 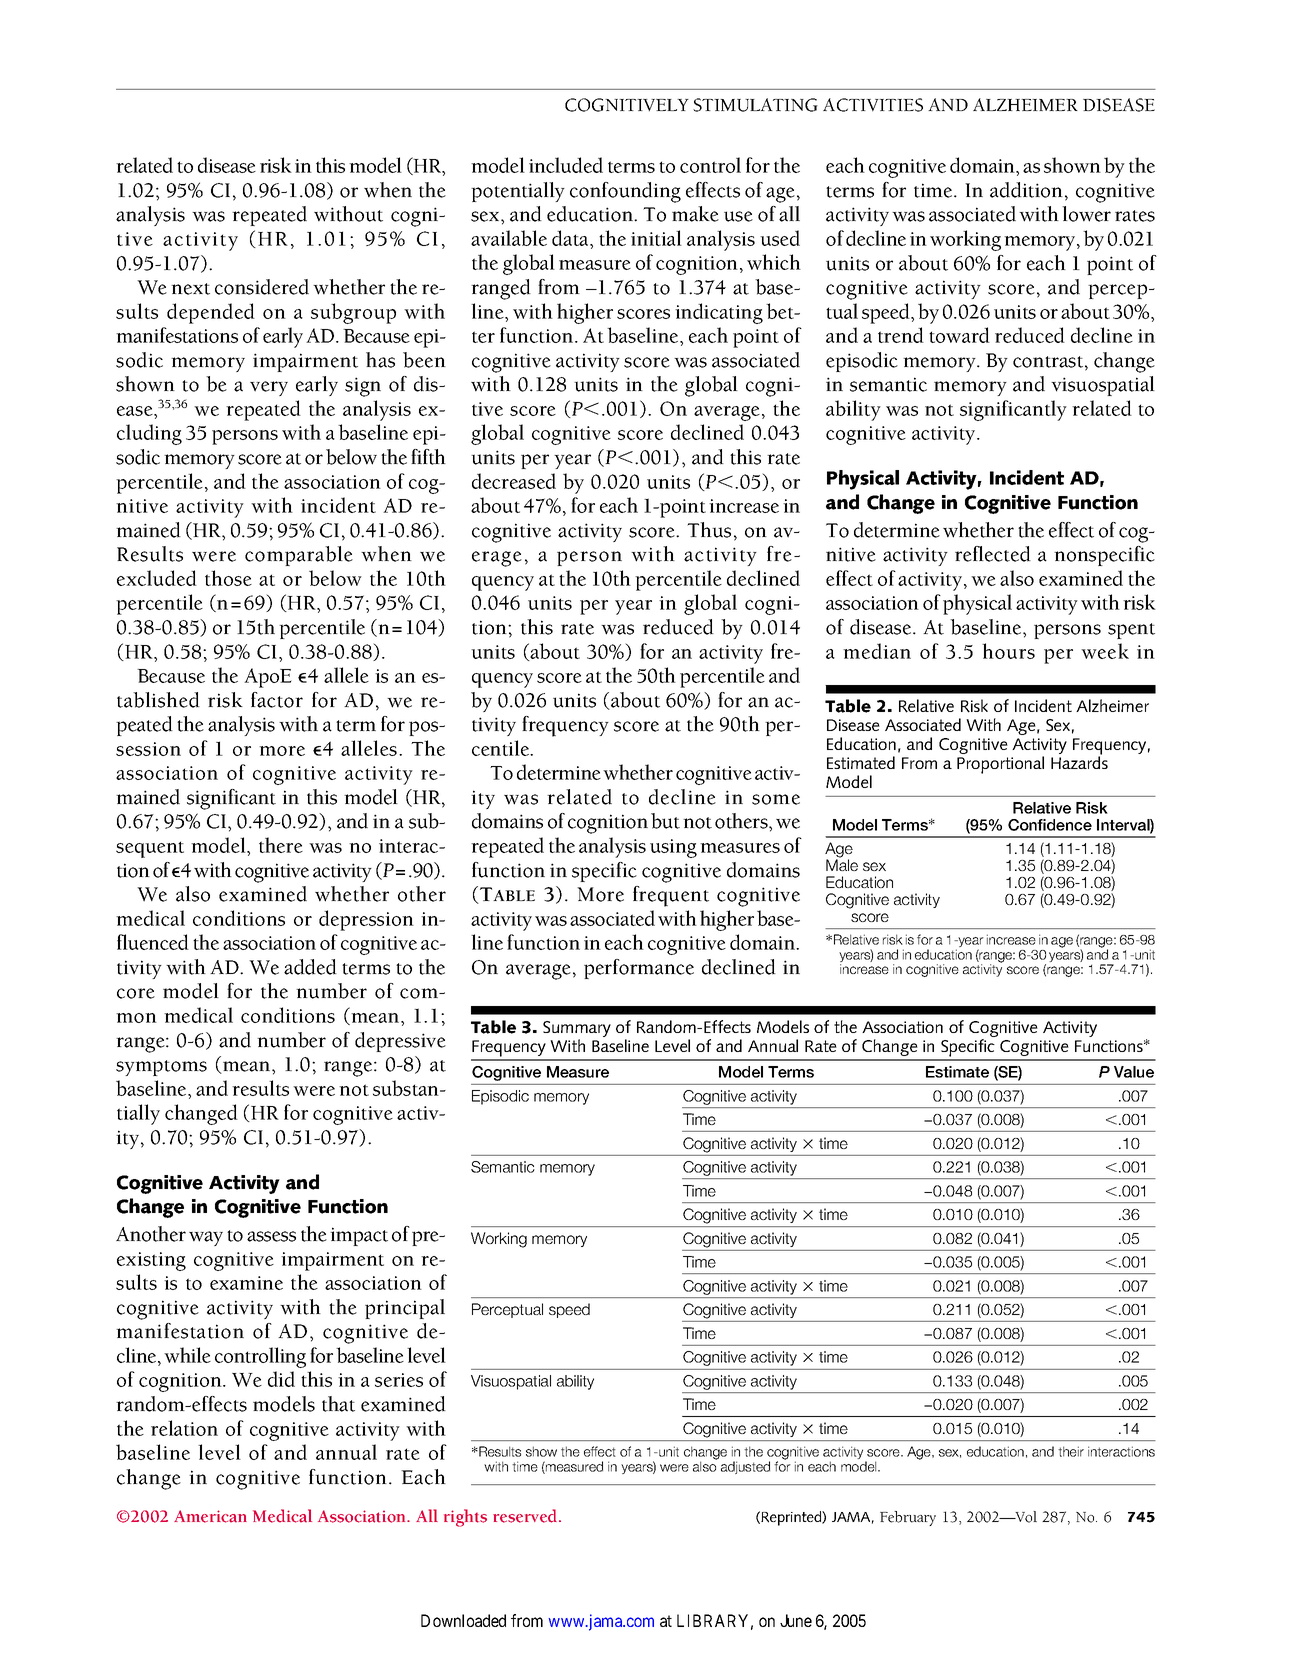 I want to click on reserved, so click(x=526, y=1516).
